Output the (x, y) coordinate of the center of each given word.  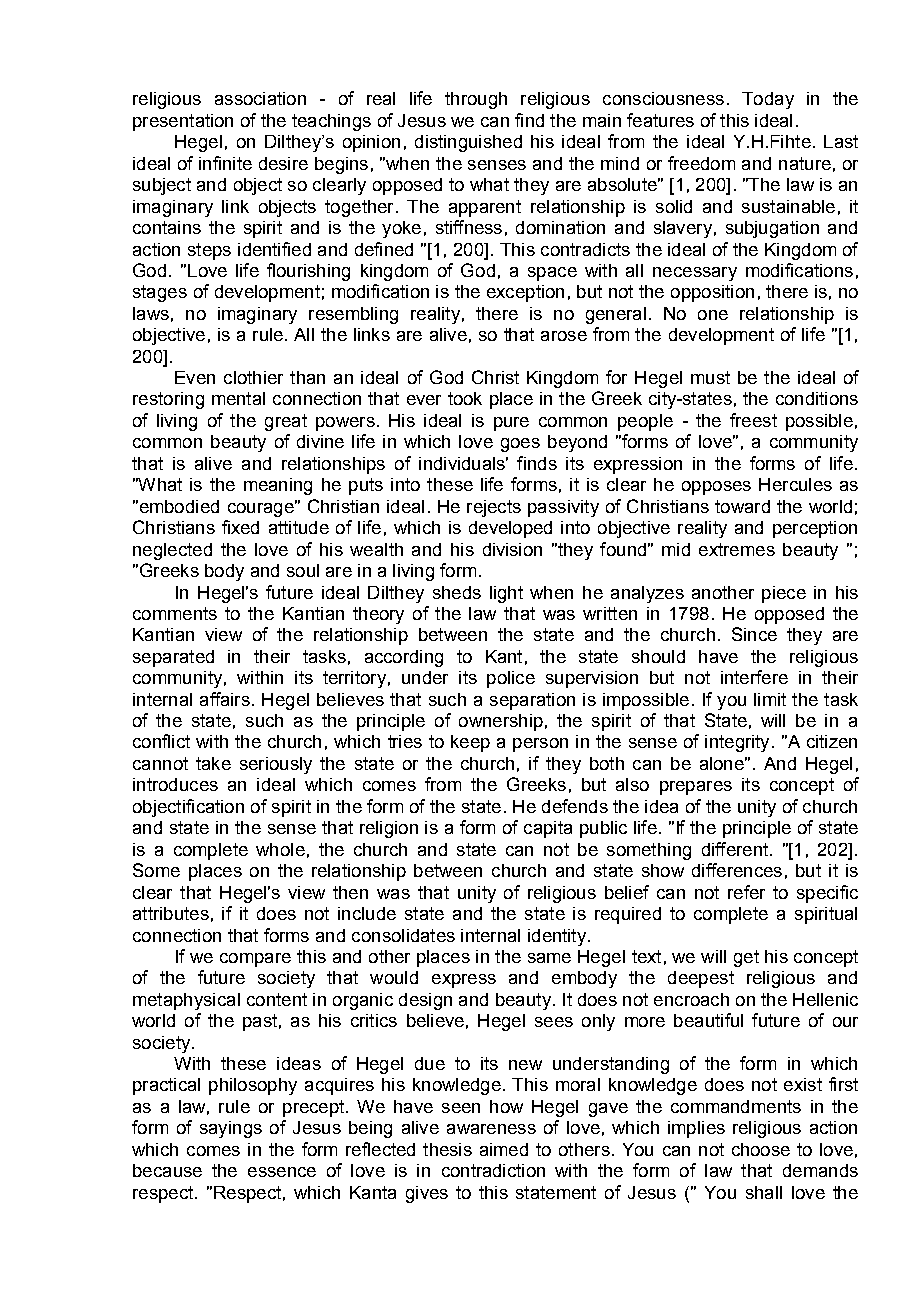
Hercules (795, 484)
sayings (231, 1129)
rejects (494, 508)
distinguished (468, 143)
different (735, 849)
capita (548, 829)
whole (280, 849)
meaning (278, 486)
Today (768, 100)
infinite (225, 163)
